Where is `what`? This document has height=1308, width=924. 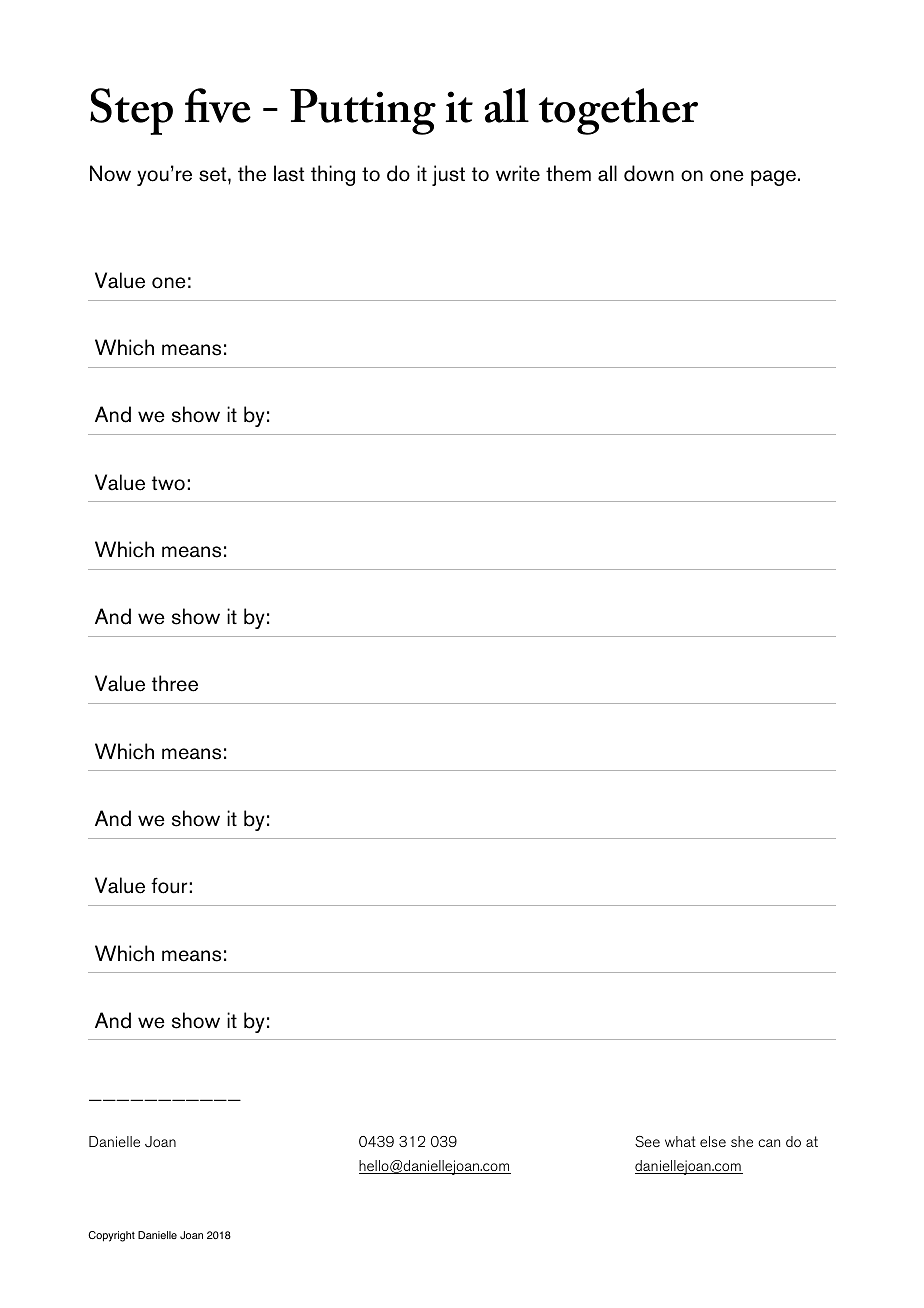 what is located at coordinates (680, 1141).
